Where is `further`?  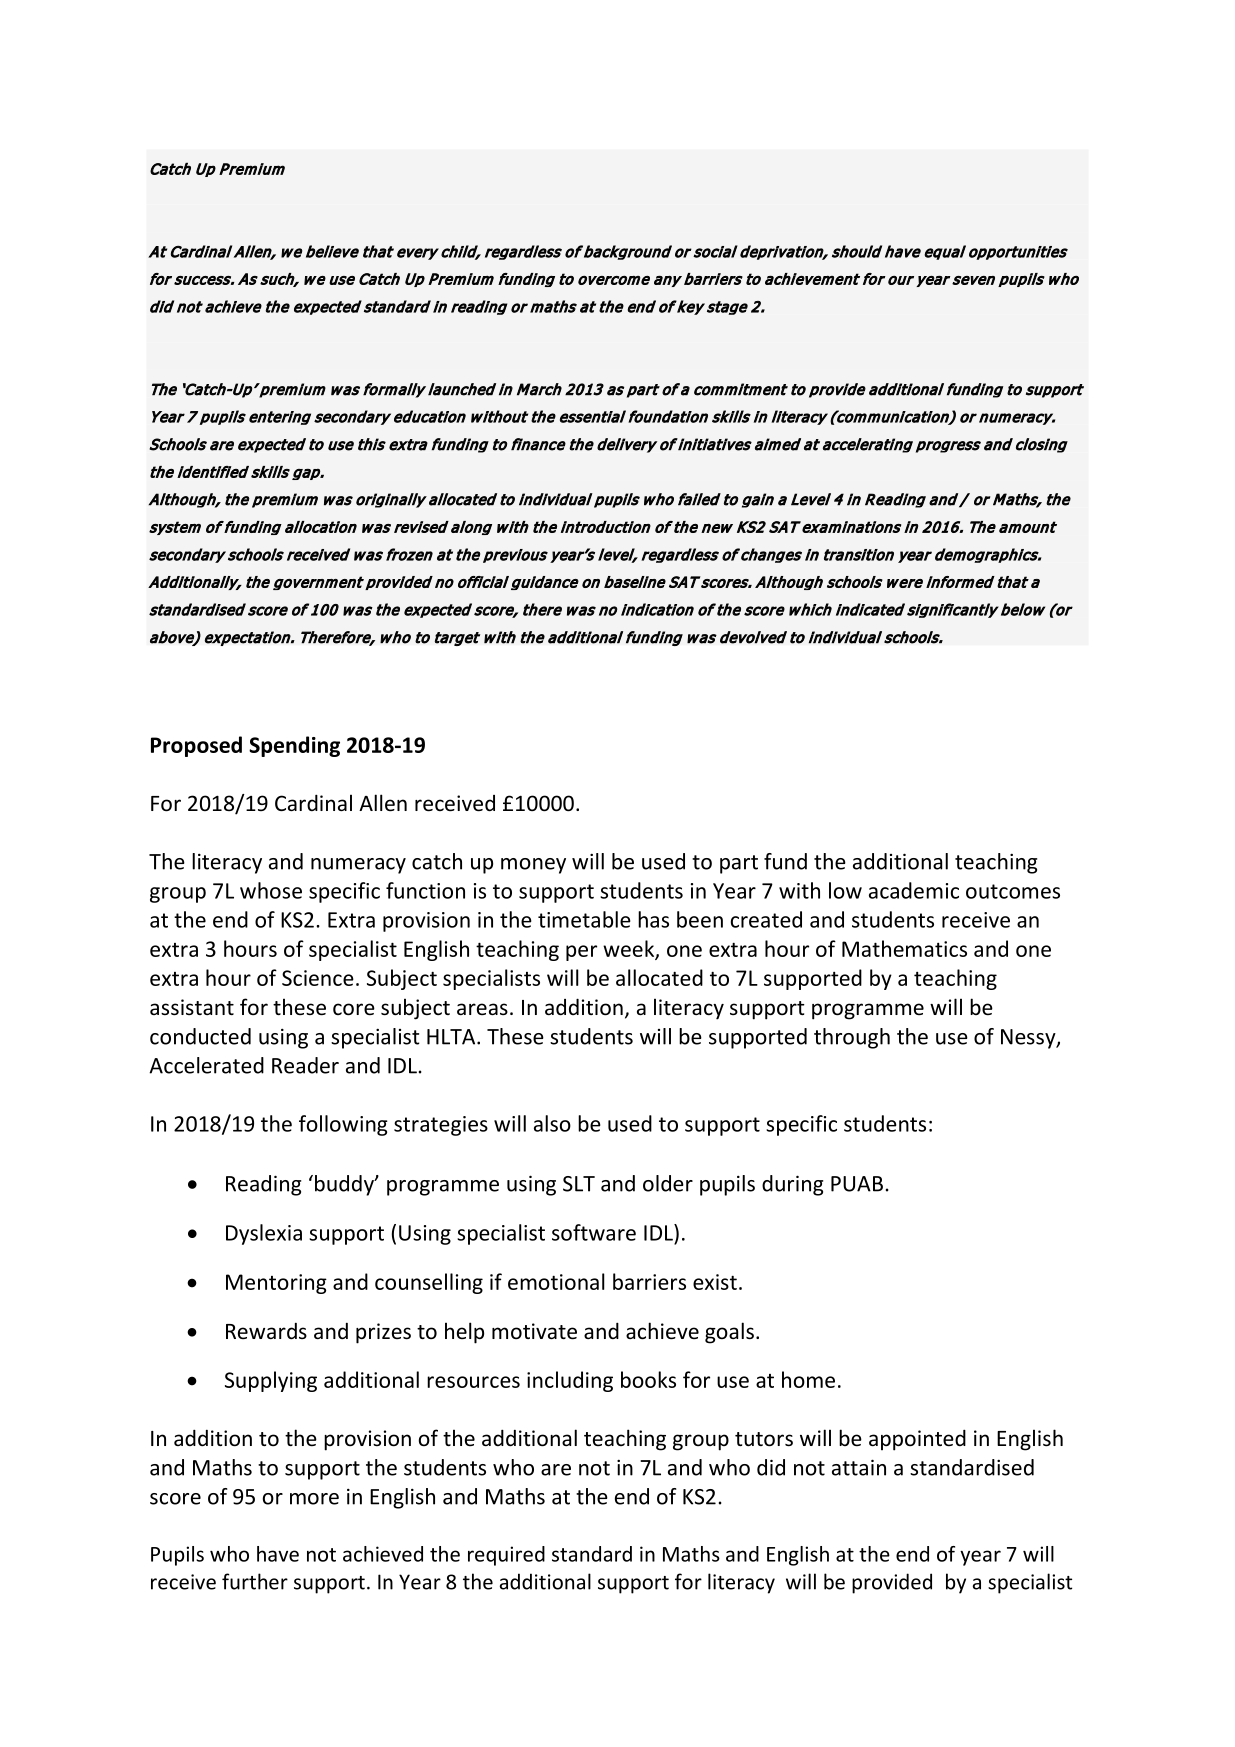 further is located at coordinates (255, 1581).
